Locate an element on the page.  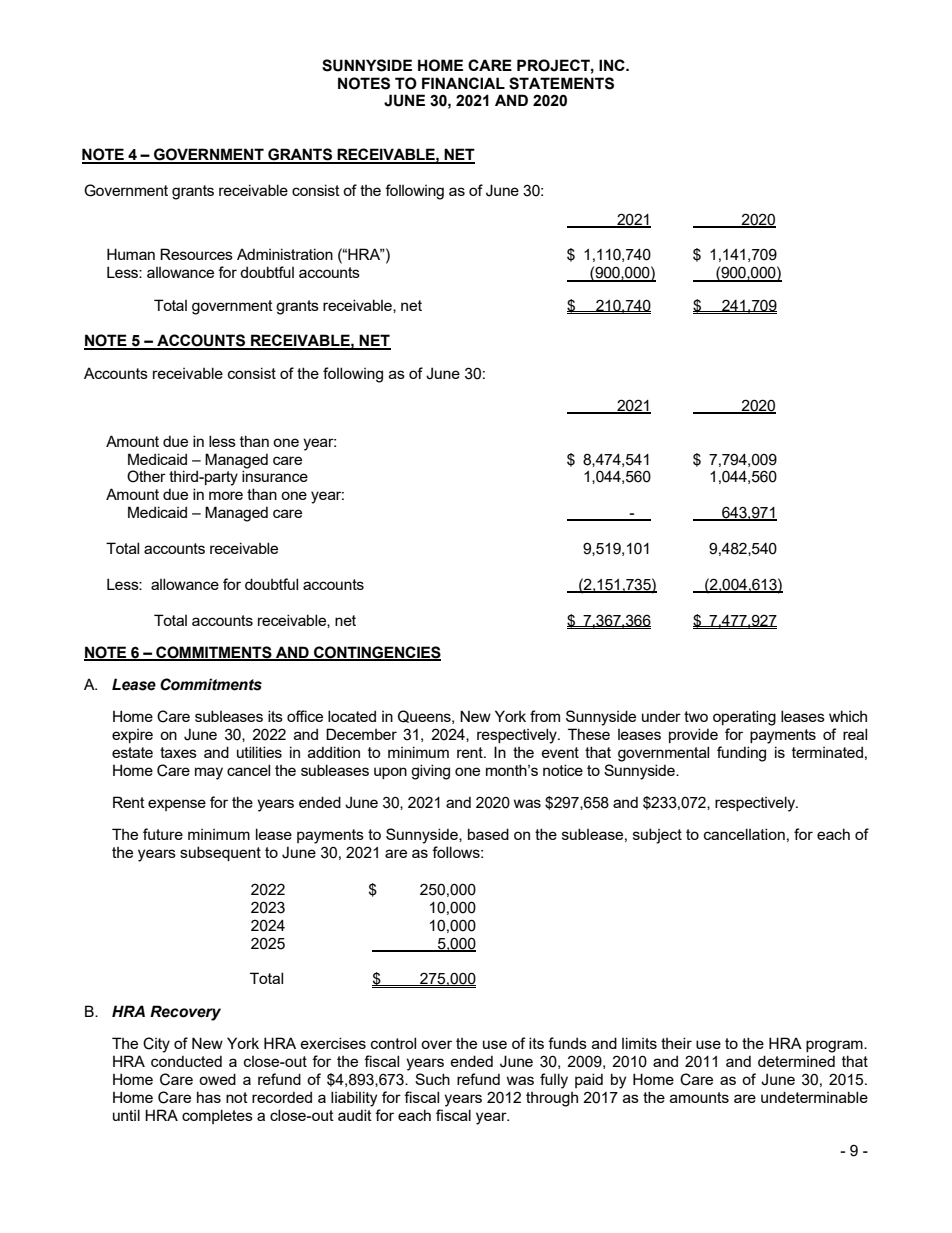
STATEMENTS is located at coordinates (561, 83).
